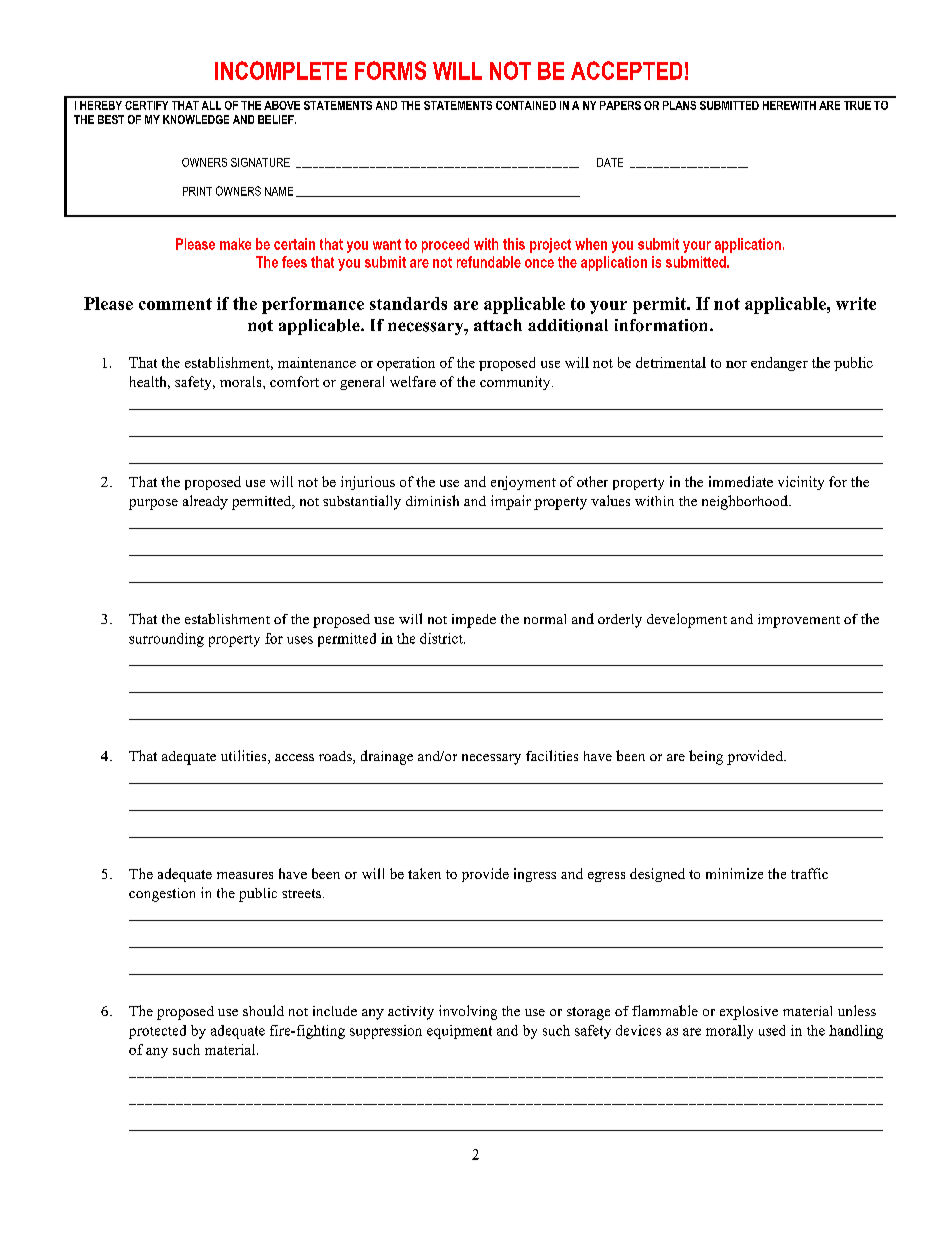 The height and width of the screenshot is (1233, 952). What do you see at coordinates (245, 757) in the screenshot?
I see `utilities` at bounding box center [245, 757].
